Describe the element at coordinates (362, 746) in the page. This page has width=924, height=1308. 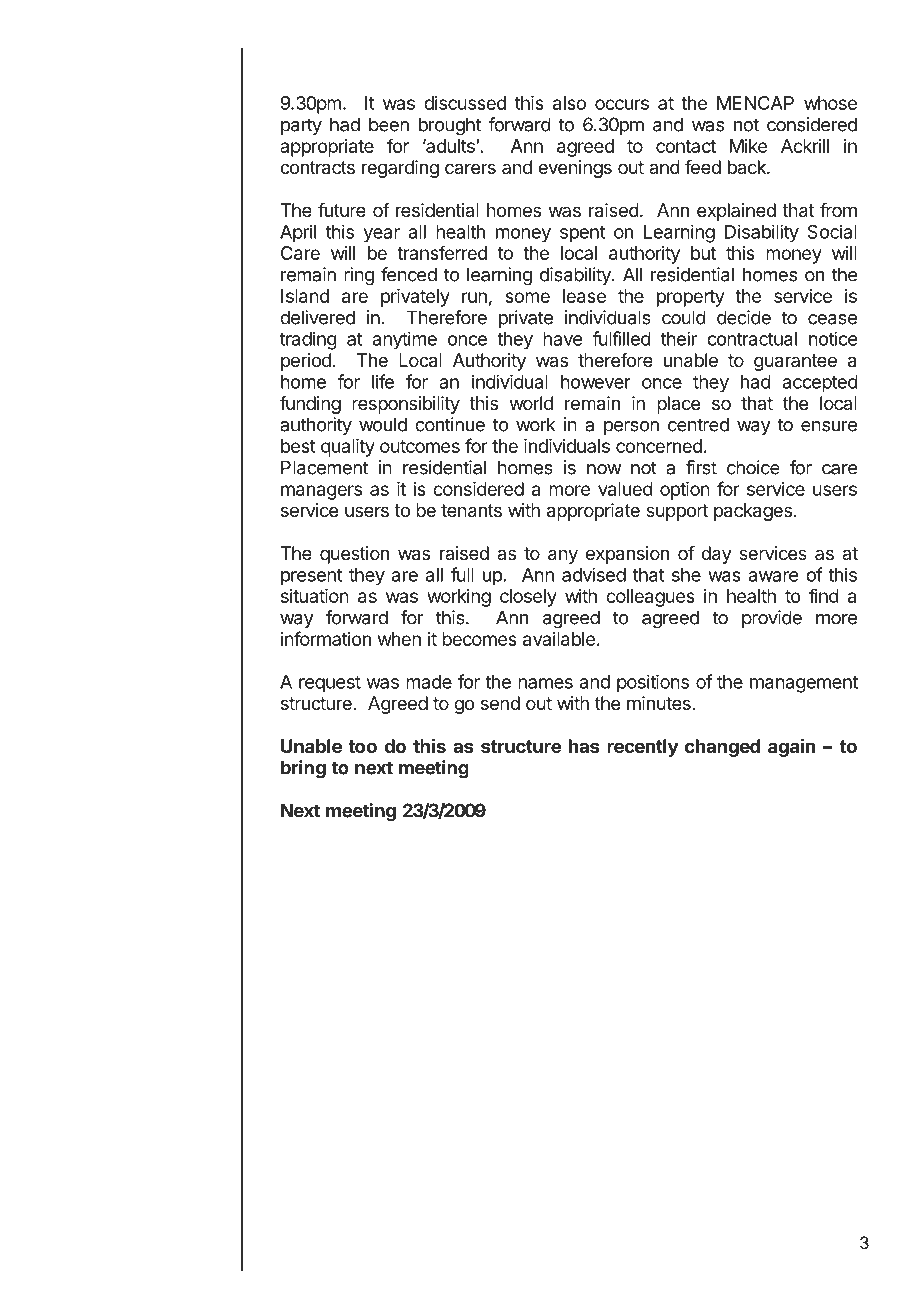
I see `too` at that location.
